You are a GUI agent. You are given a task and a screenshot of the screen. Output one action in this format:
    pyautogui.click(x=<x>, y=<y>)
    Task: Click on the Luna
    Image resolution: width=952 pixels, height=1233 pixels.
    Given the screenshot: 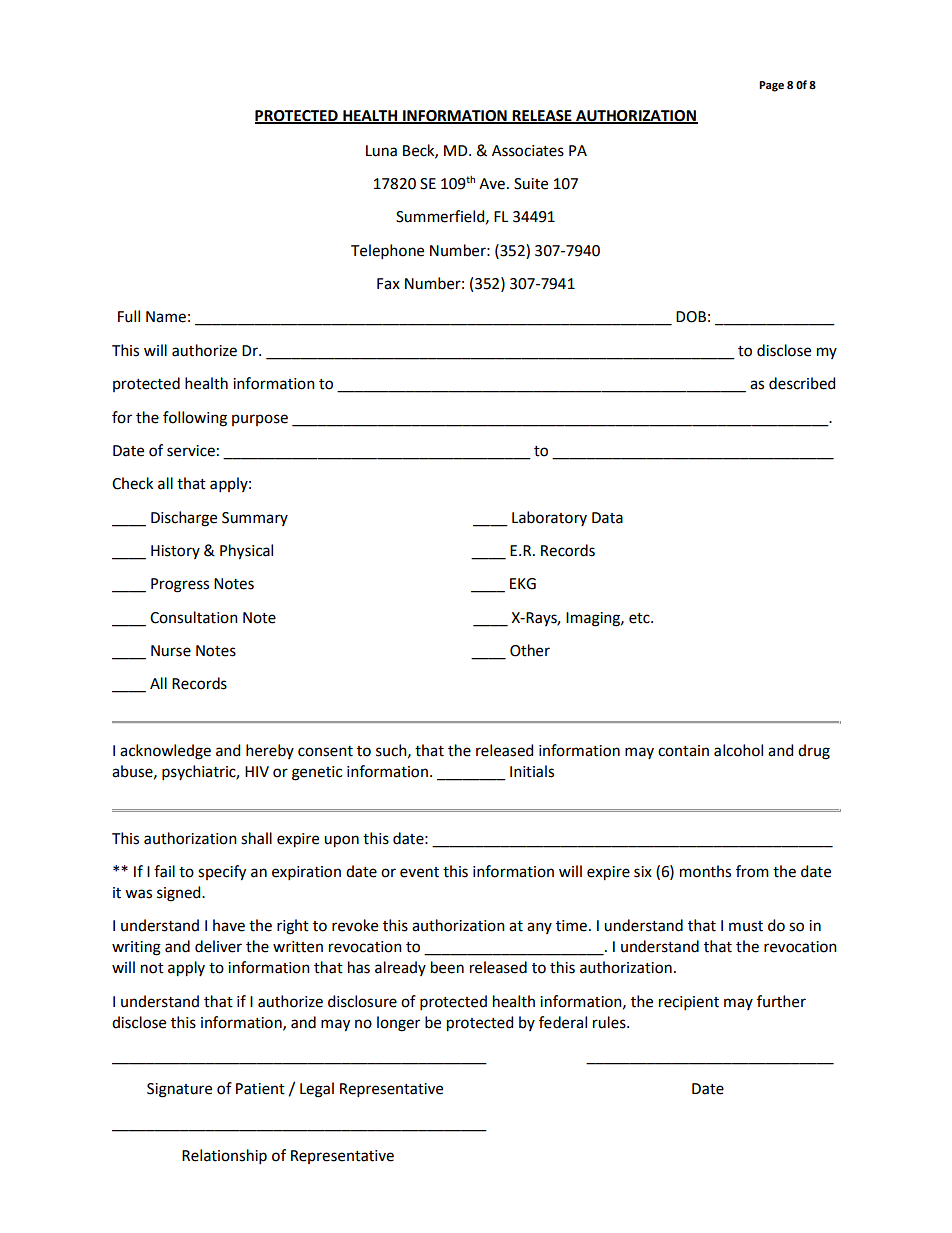 What is the action you would take?
    pyautogui.click(x=381, y=151)
